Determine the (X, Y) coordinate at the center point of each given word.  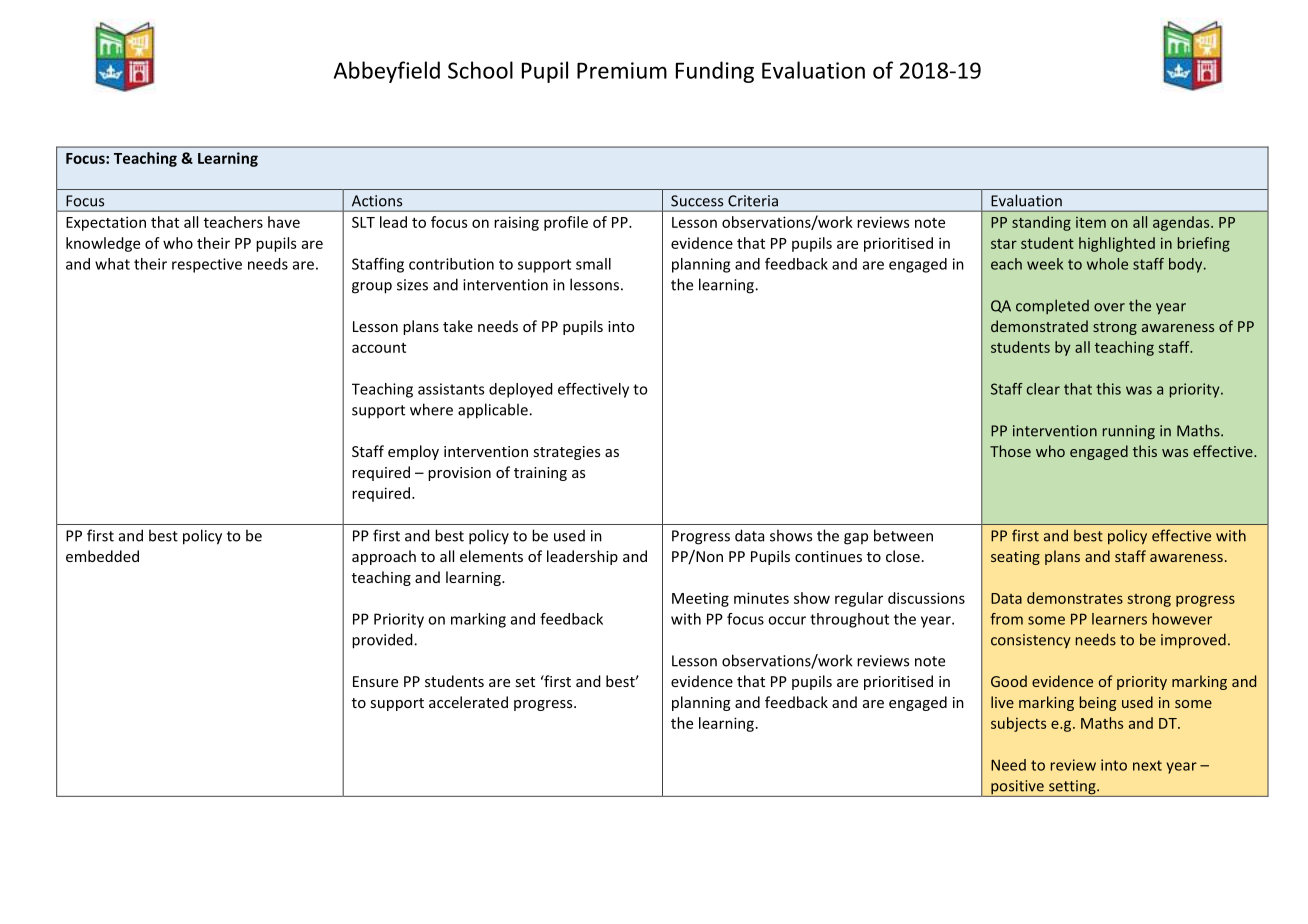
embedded (102, 556)
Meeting (700, 599)
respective (207, 265)
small (593, 264)
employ (413, 452)
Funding (715, 72)
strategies (567, 453)
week (1045, 264)
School (480, 70)
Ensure (375, 681)
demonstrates (1075, 598)
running (1129, 432)
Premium (622, 70)
